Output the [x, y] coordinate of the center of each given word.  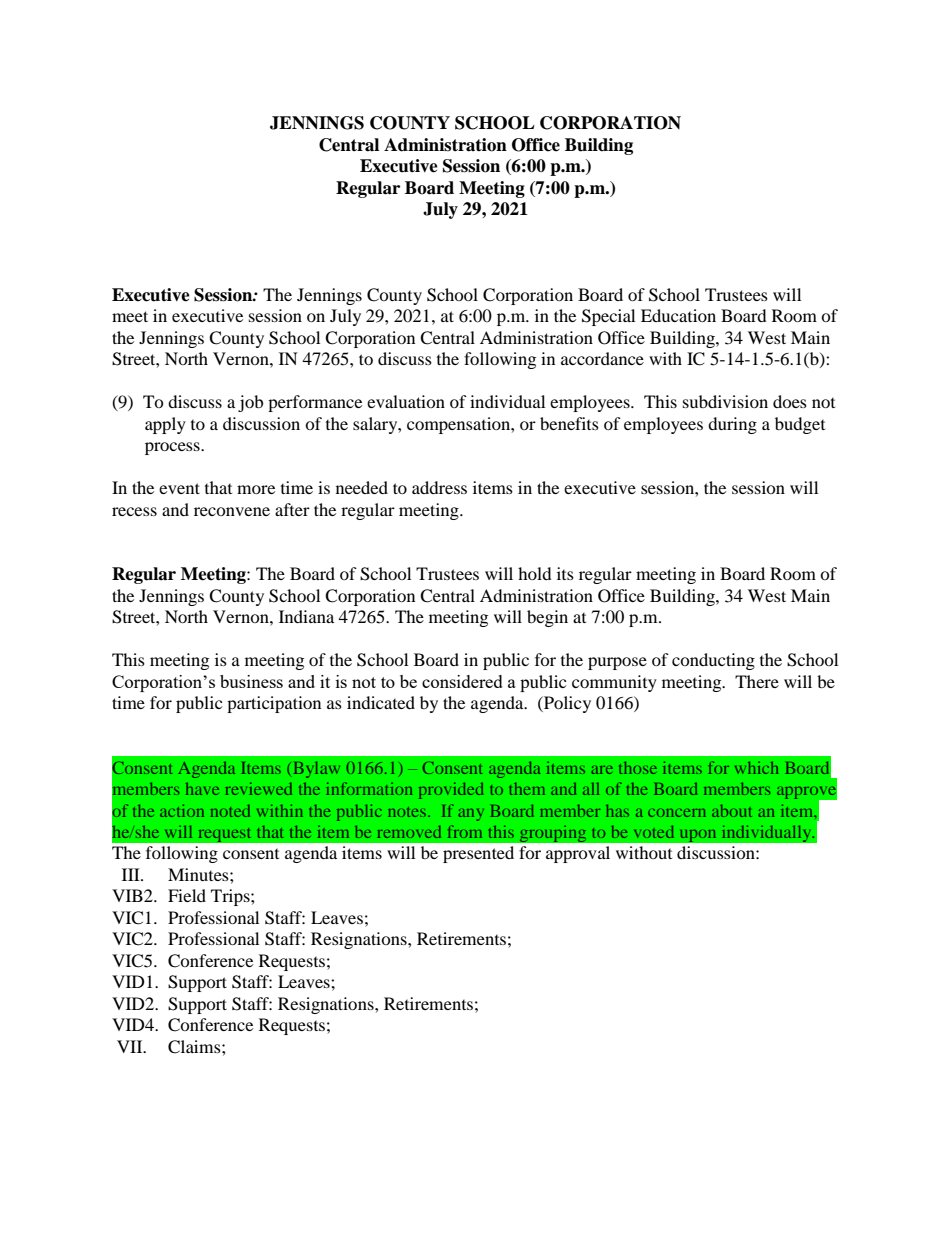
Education [678, 315]
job [250, 403]
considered [462, 681]
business [251, 681]
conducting [713, 661]
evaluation [406, 401]
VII [131, 1046]
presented [478, 854]
